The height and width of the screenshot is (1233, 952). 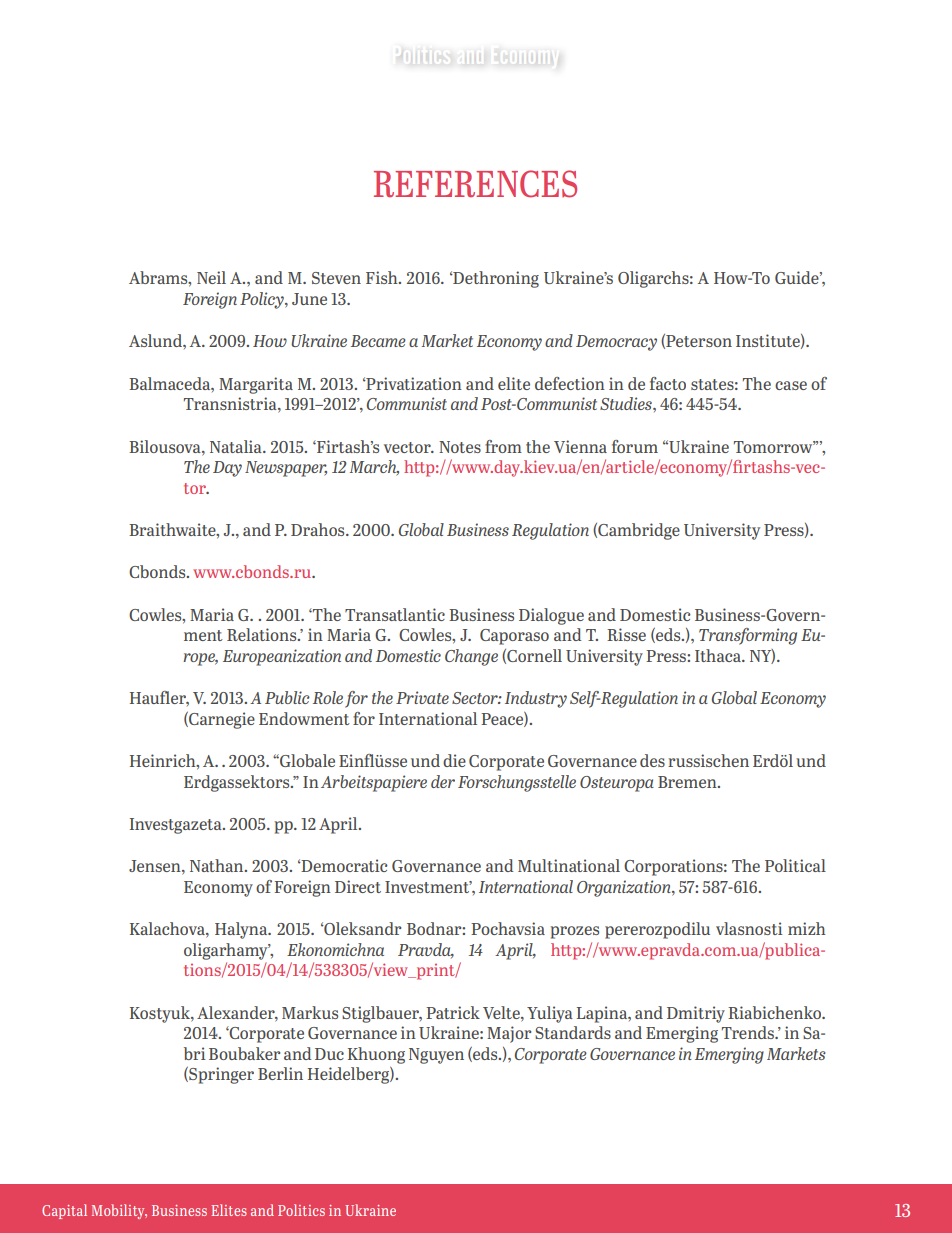 What do you see at coordinates (211, 277) in the screenshot?
I see `Neil` at bounding box center [211, 277].
